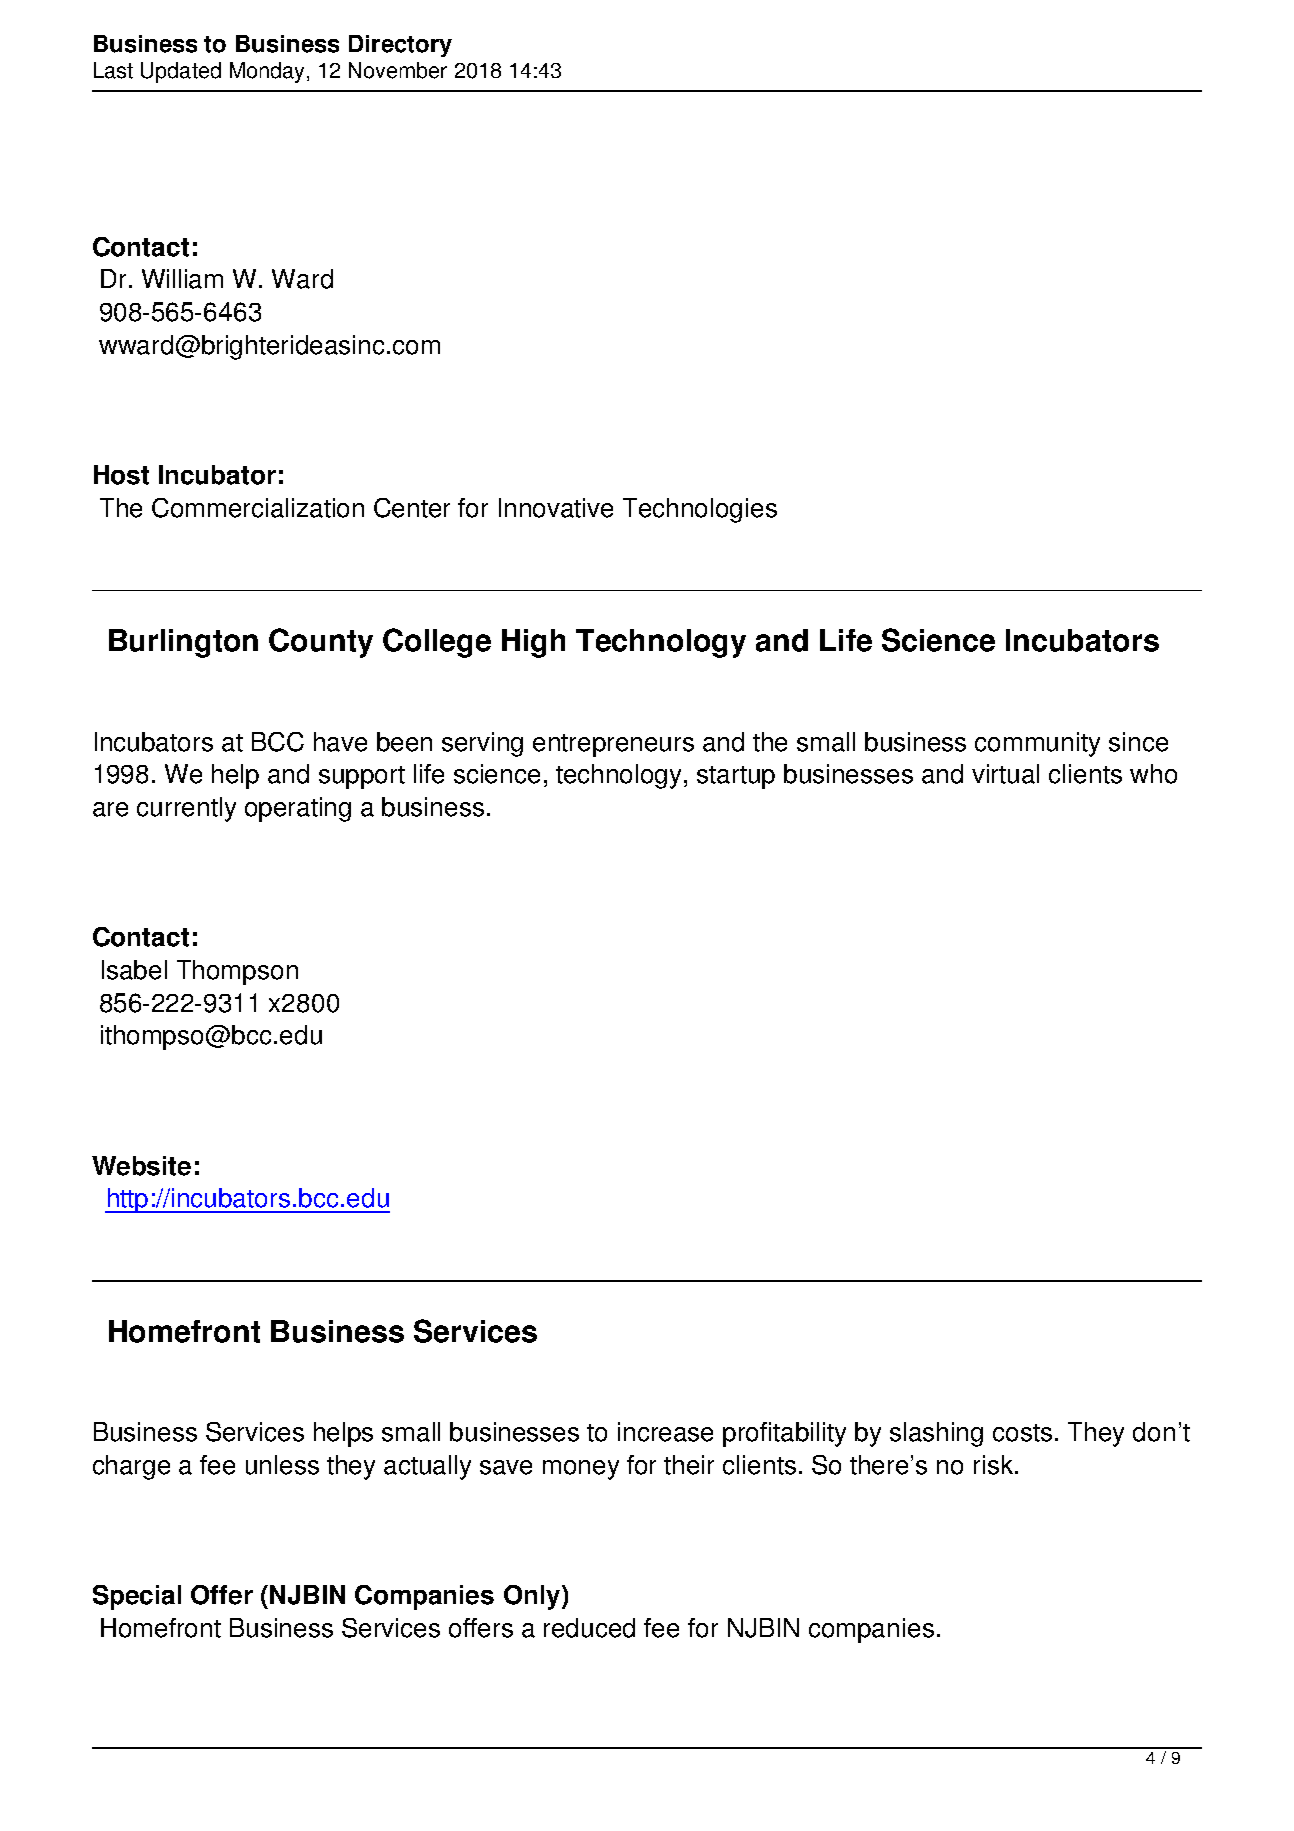 The height and width of the screenshot is (1831, 1294). I want to click on Directory, so click(400, 46).
